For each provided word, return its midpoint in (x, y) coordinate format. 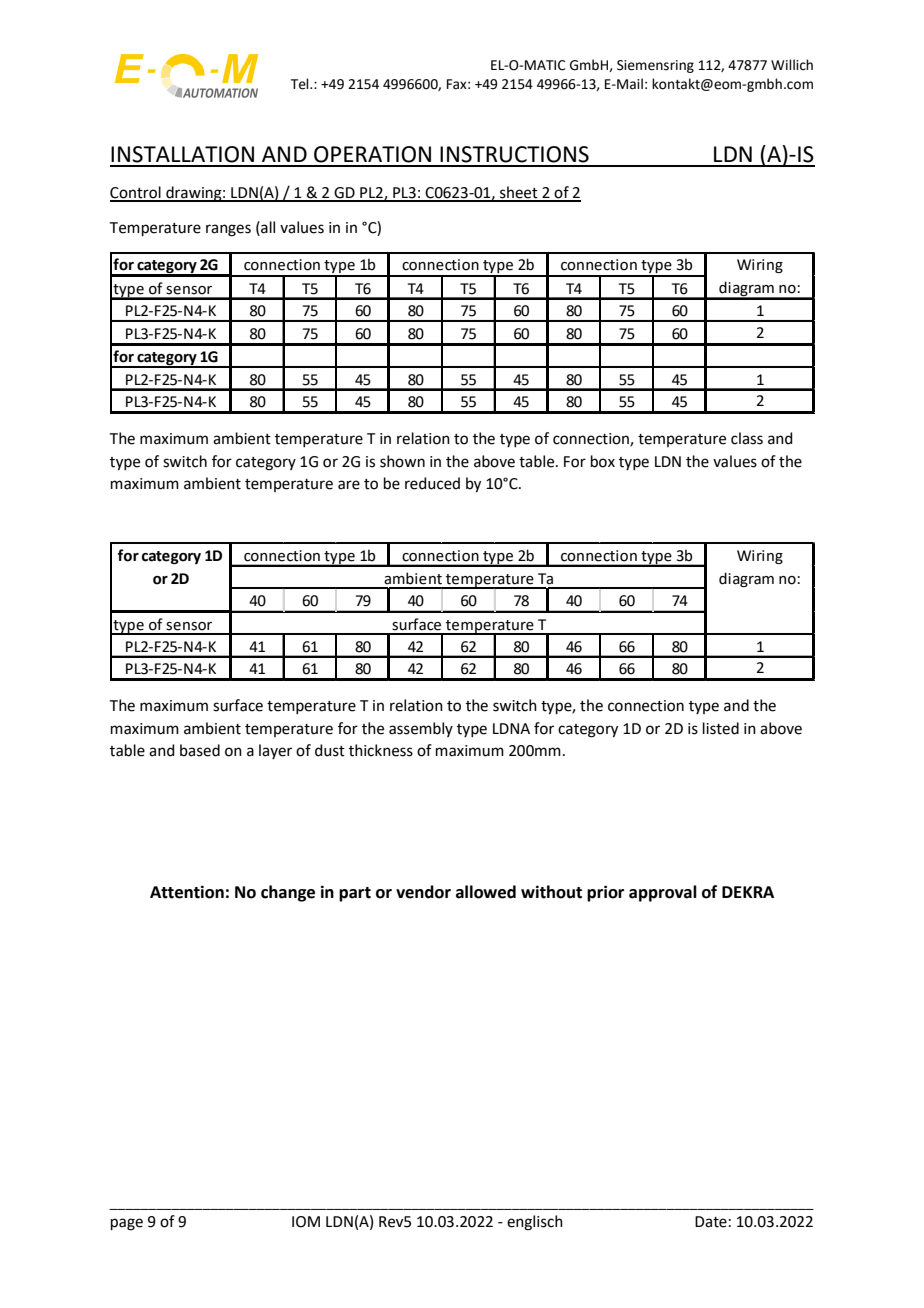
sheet (519, 193)
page (127, 1224)
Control (136, 193)
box (603, 461)
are (349, 485)
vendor (423, 892)
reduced (432, 483)
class (747, 438)
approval (663, 893)
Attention (187, 892)
